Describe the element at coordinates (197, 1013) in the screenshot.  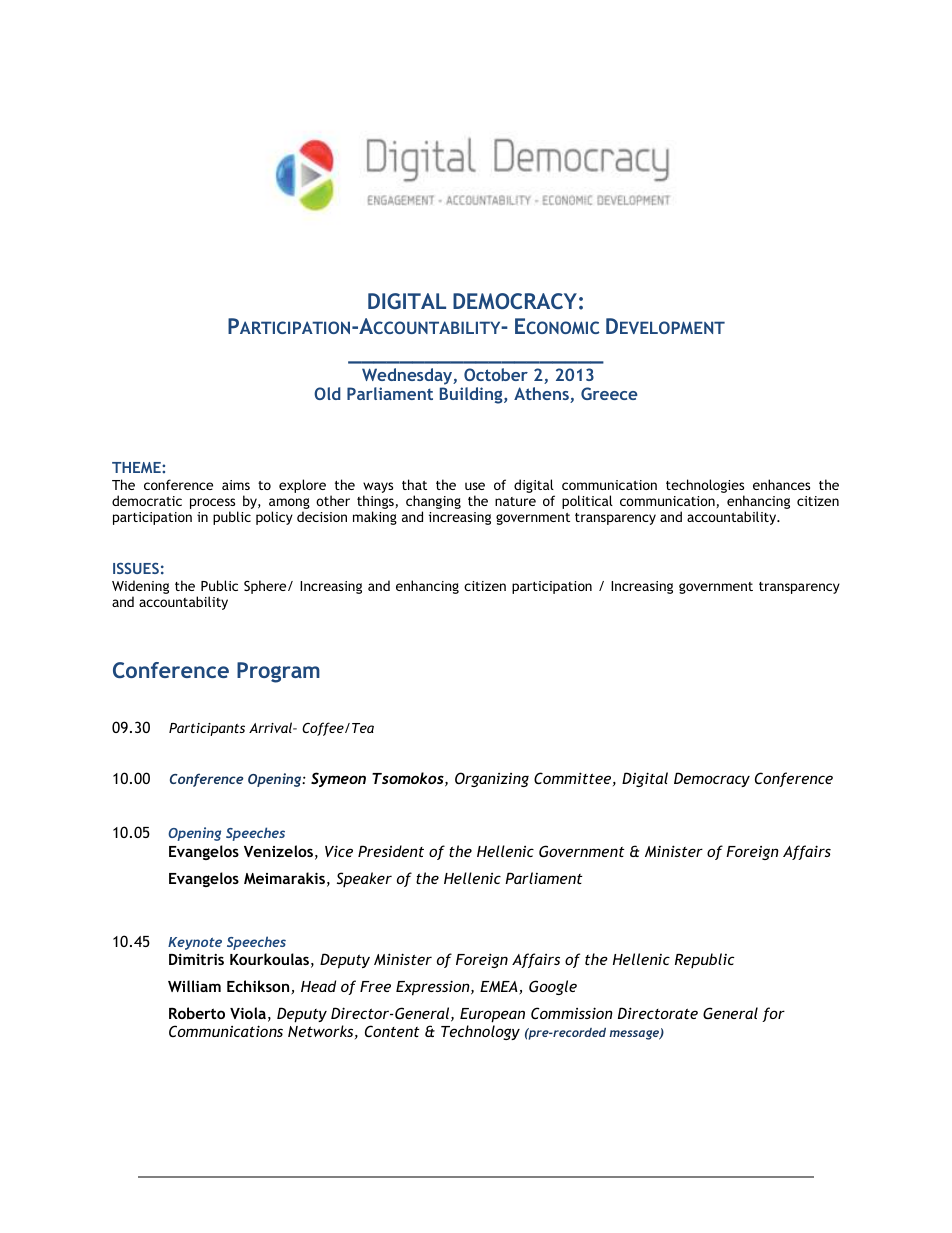
I see `Roberto` at that location.
